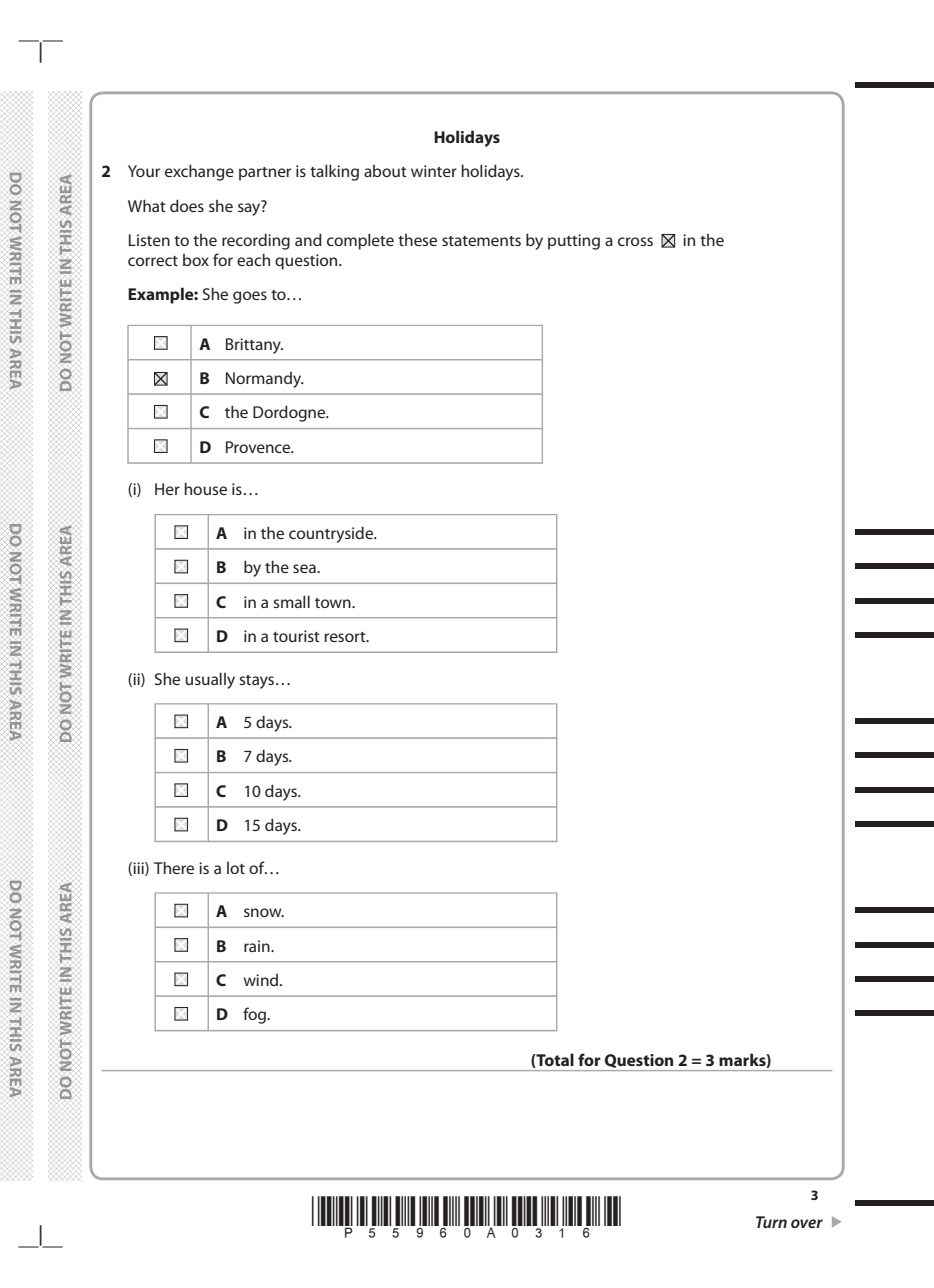 The width and height of the image is (934, 1288). I want to click on lot, so click(236, 868).
